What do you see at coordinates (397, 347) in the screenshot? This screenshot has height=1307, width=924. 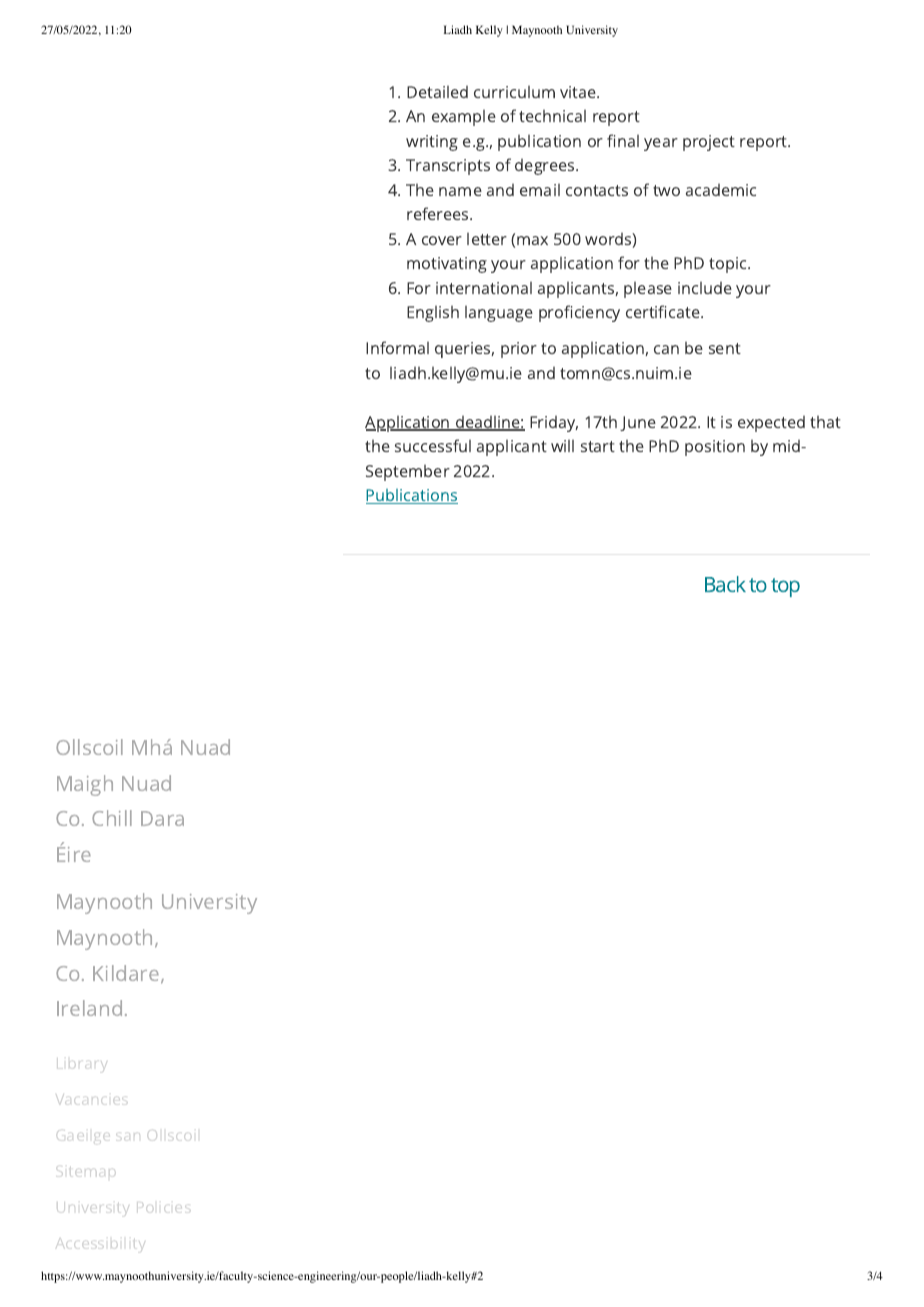 I see `Informal` at bounding box center [397, 347].
